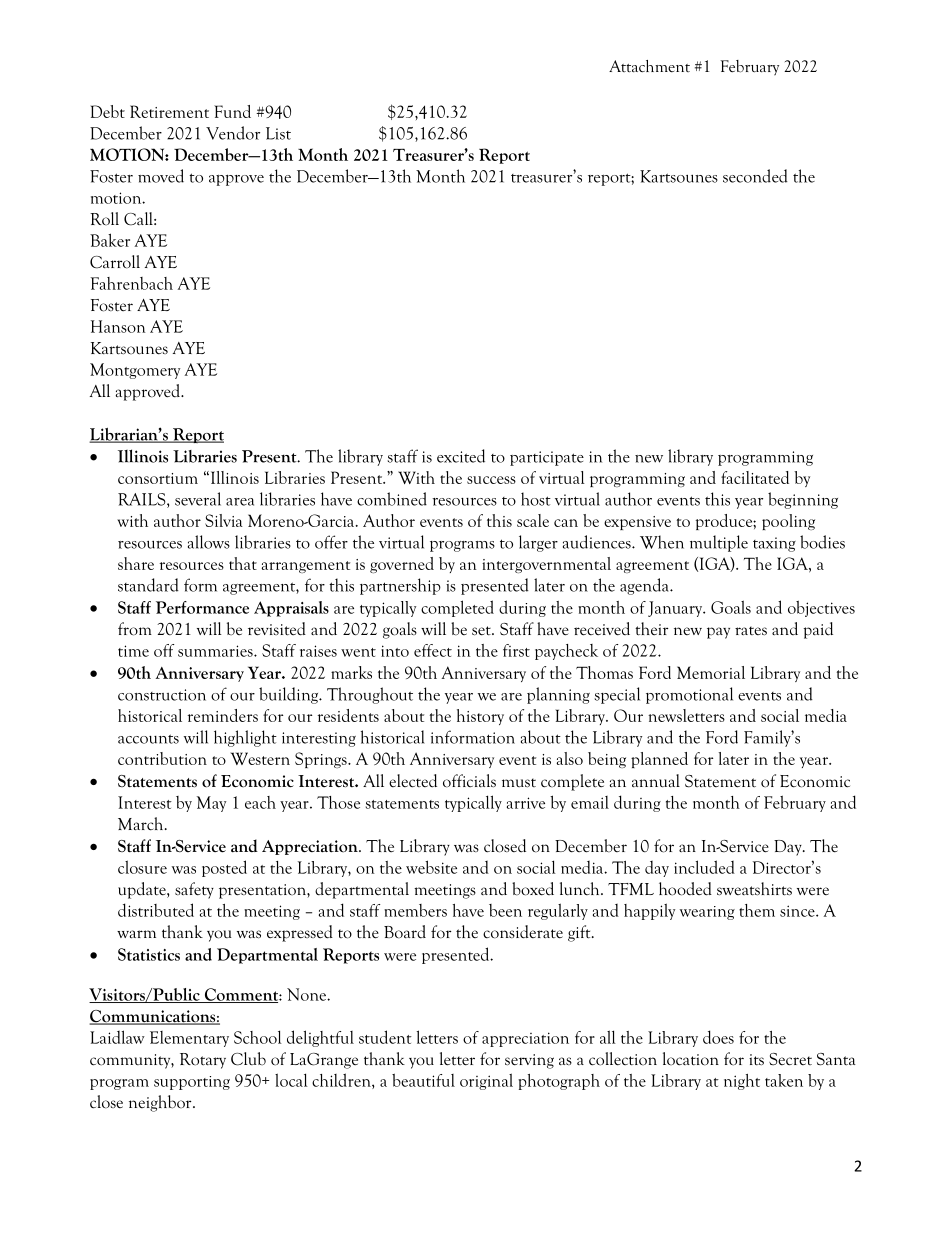 The height and width of the screenshot is (1233, 952). Describe the element at coordinates (649, 66) in the screenshot. I see `Attachment` at that location.
